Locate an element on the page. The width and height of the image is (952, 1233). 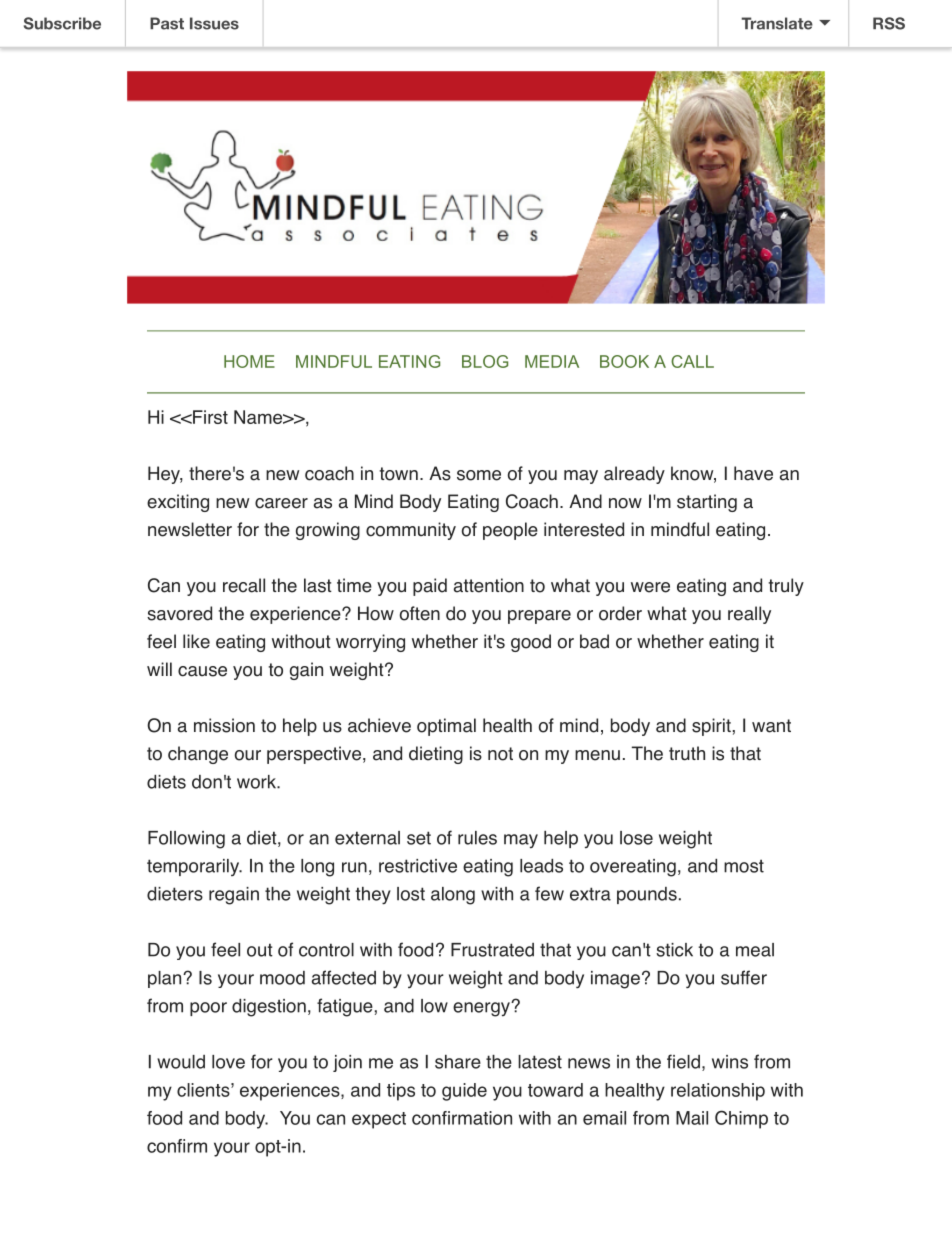
truly is located at coordinates (786, 587).
